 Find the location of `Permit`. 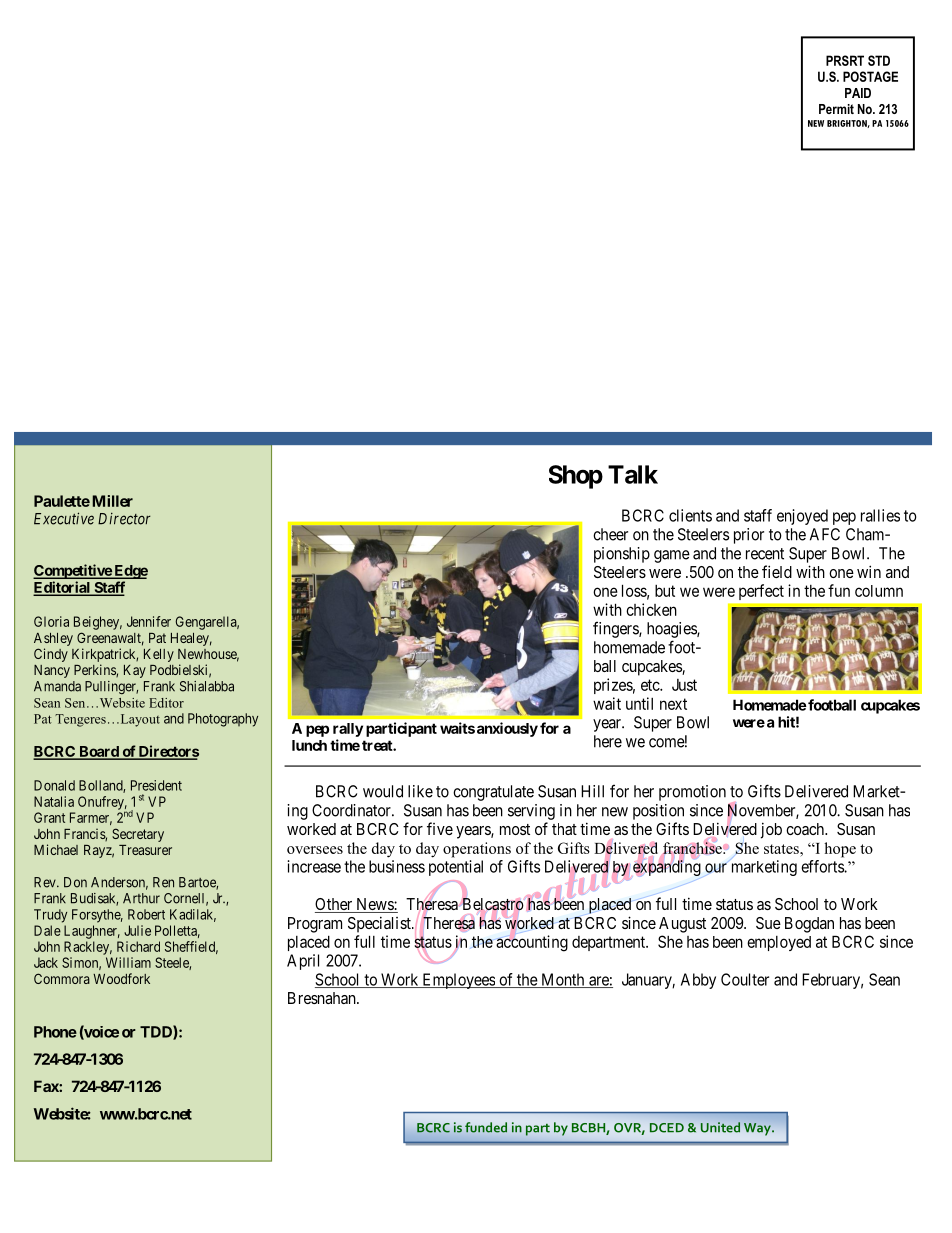

Permit is located at coordinates (836, 109).
